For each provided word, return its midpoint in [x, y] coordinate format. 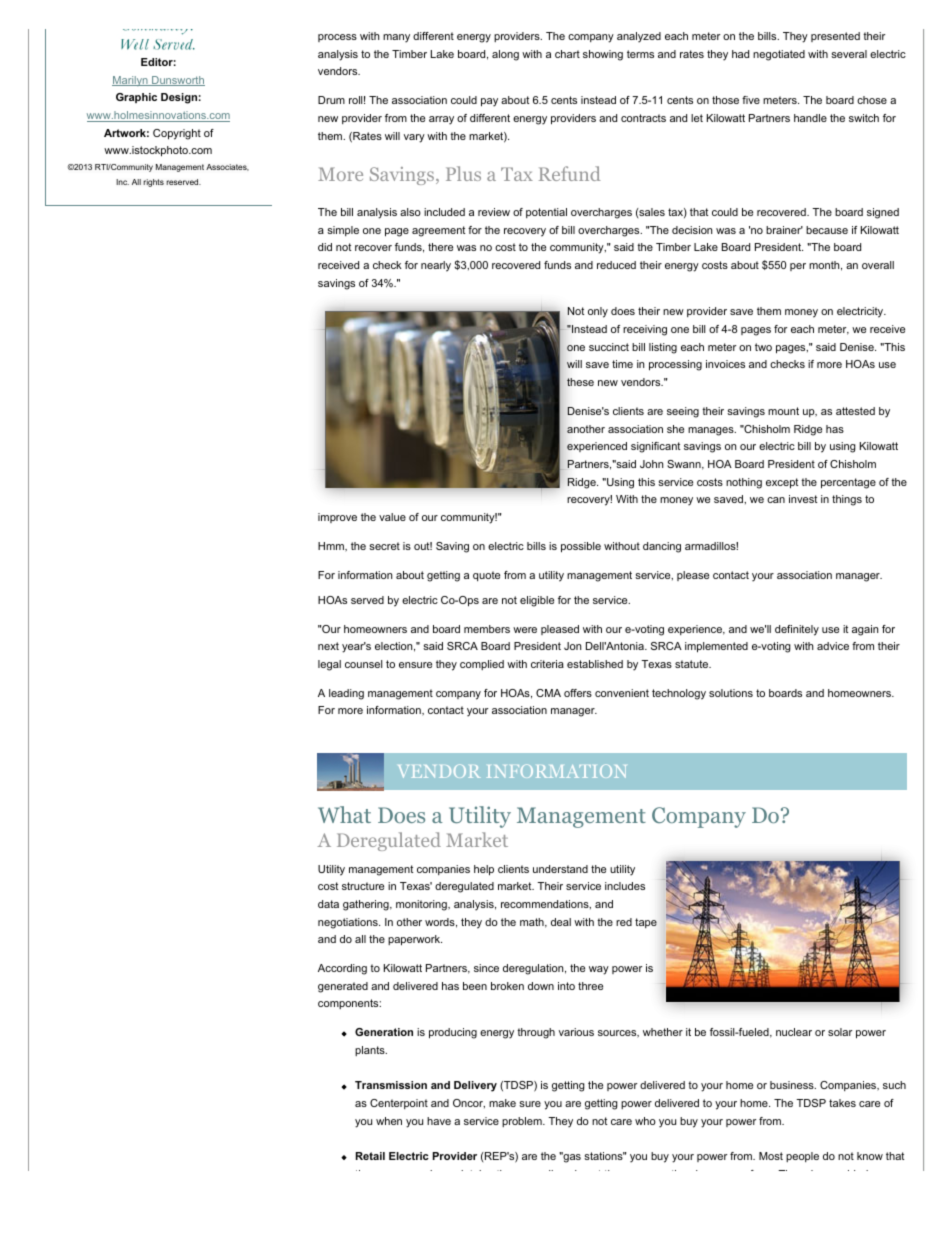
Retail [370, 1156]
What [344, 814]
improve [337, 518]
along [505, 55]
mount [783, 411]
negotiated [779, 55]
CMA [548, 693]
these [580, 382]
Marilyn [131, 81]
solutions [731, 693]
